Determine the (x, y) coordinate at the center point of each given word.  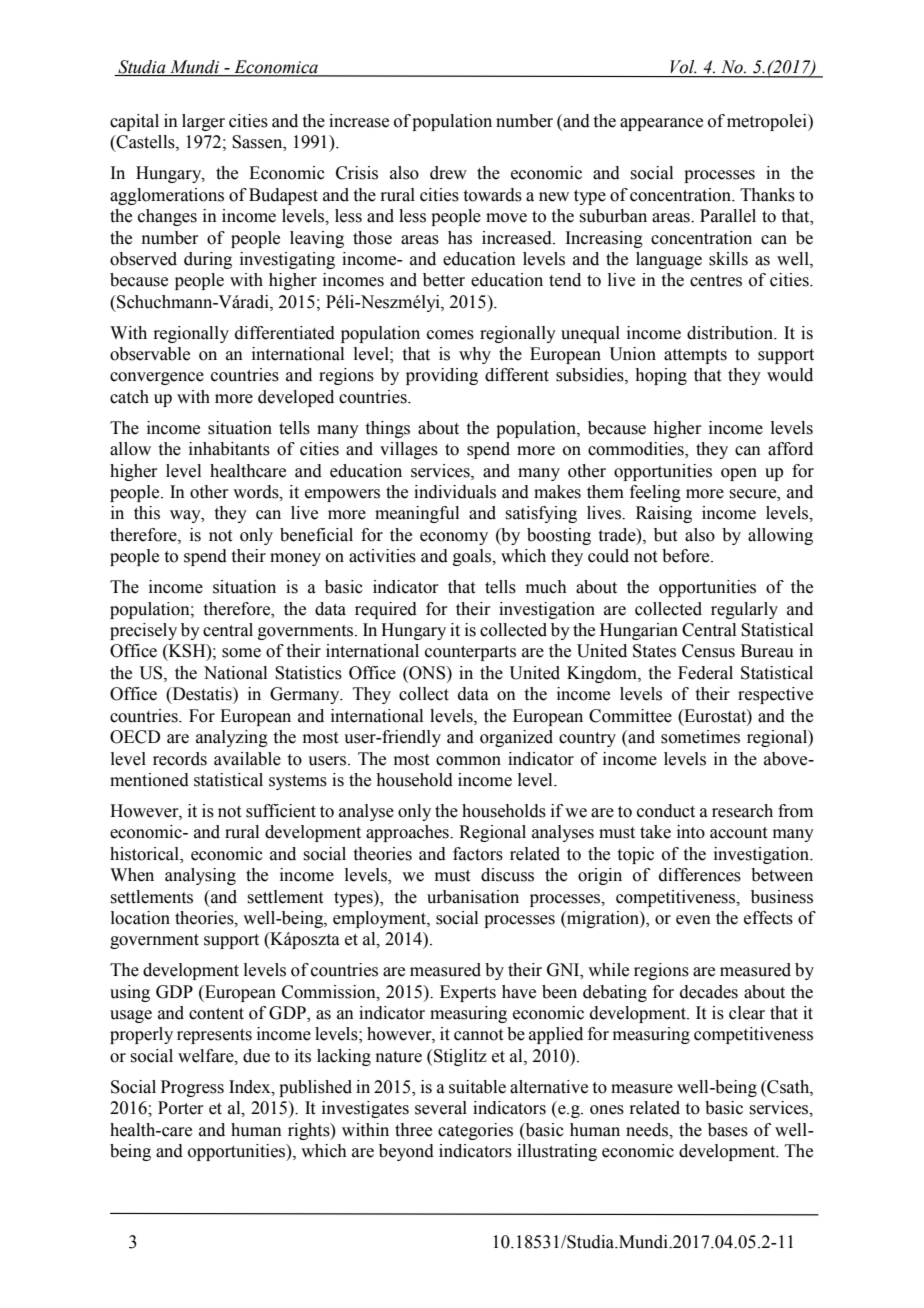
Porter (181, 1108)
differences (700, 875)
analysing (200, 876)
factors (478, 854)
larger (203, 122)
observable (150, 354)
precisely (143, 631)
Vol (683, 67)
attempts (695, 356)
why (475, 355)
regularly (744, 610)
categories (475, 1131)
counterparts (470, 653)
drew (448, 173)
